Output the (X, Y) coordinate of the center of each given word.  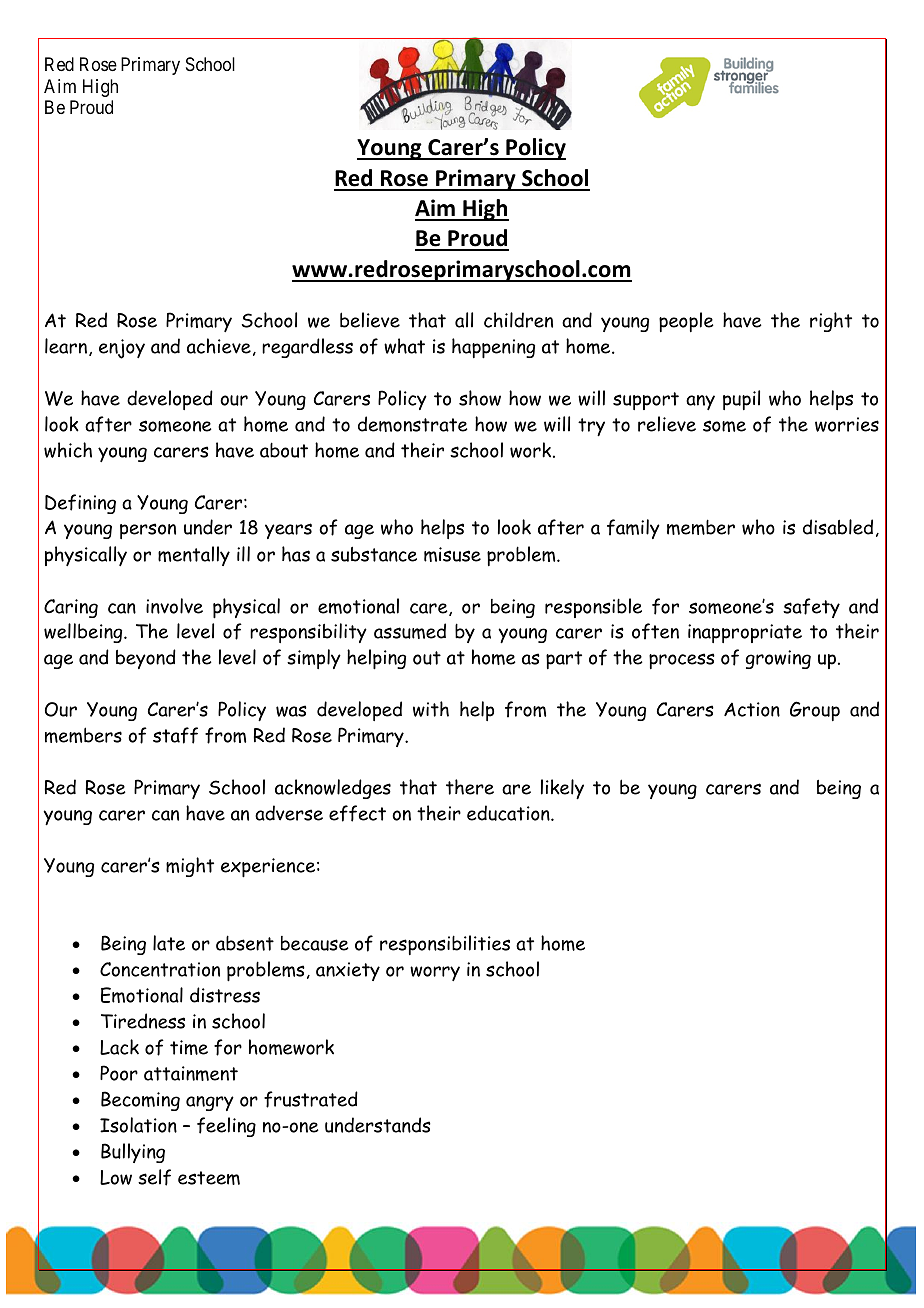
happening (493, 348)
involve (174, 606)
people (686, 322)
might (190, 867)
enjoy (122, 349)
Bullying (133, 1153)
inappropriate (745, 633)
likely (562, 789)
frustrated (311, 1099)
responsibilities (445, 945)
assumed (410, 631)
